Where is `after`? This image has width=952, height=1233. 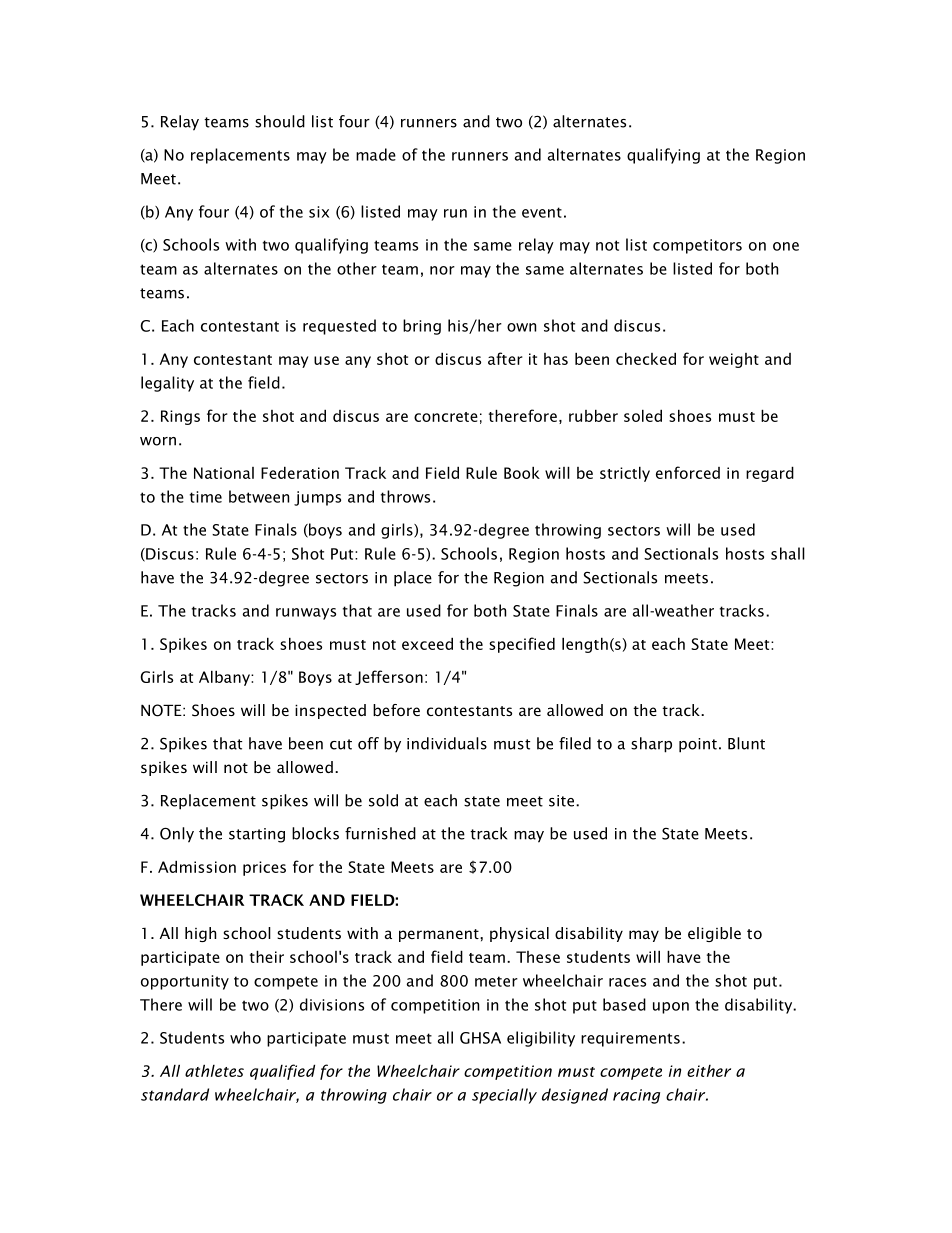
after is located at coordinates (505, 358).
